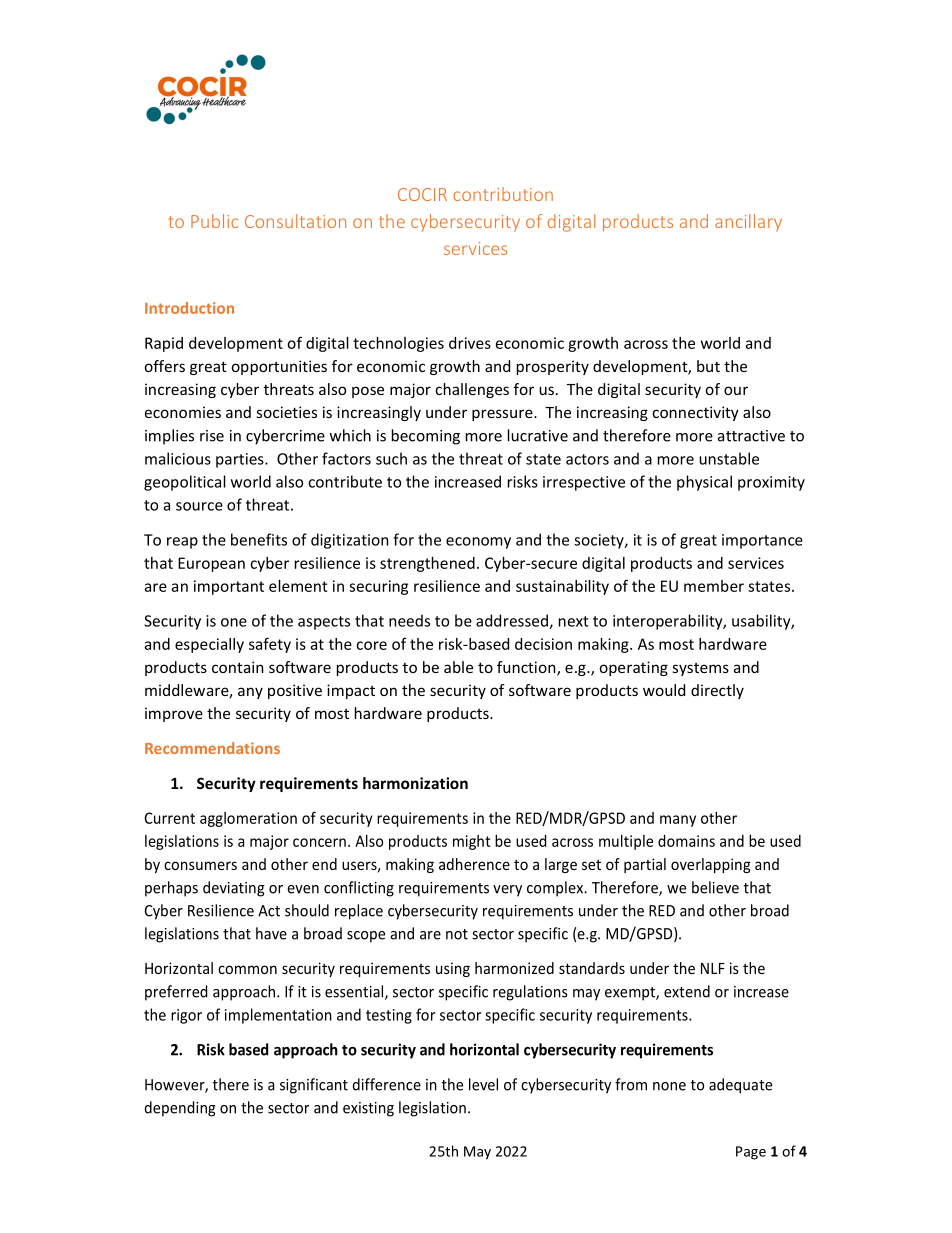  What do you see at coordinates (748, 223) in the screenshot?
I see `ancillary` at bounding box center [748, 223].
